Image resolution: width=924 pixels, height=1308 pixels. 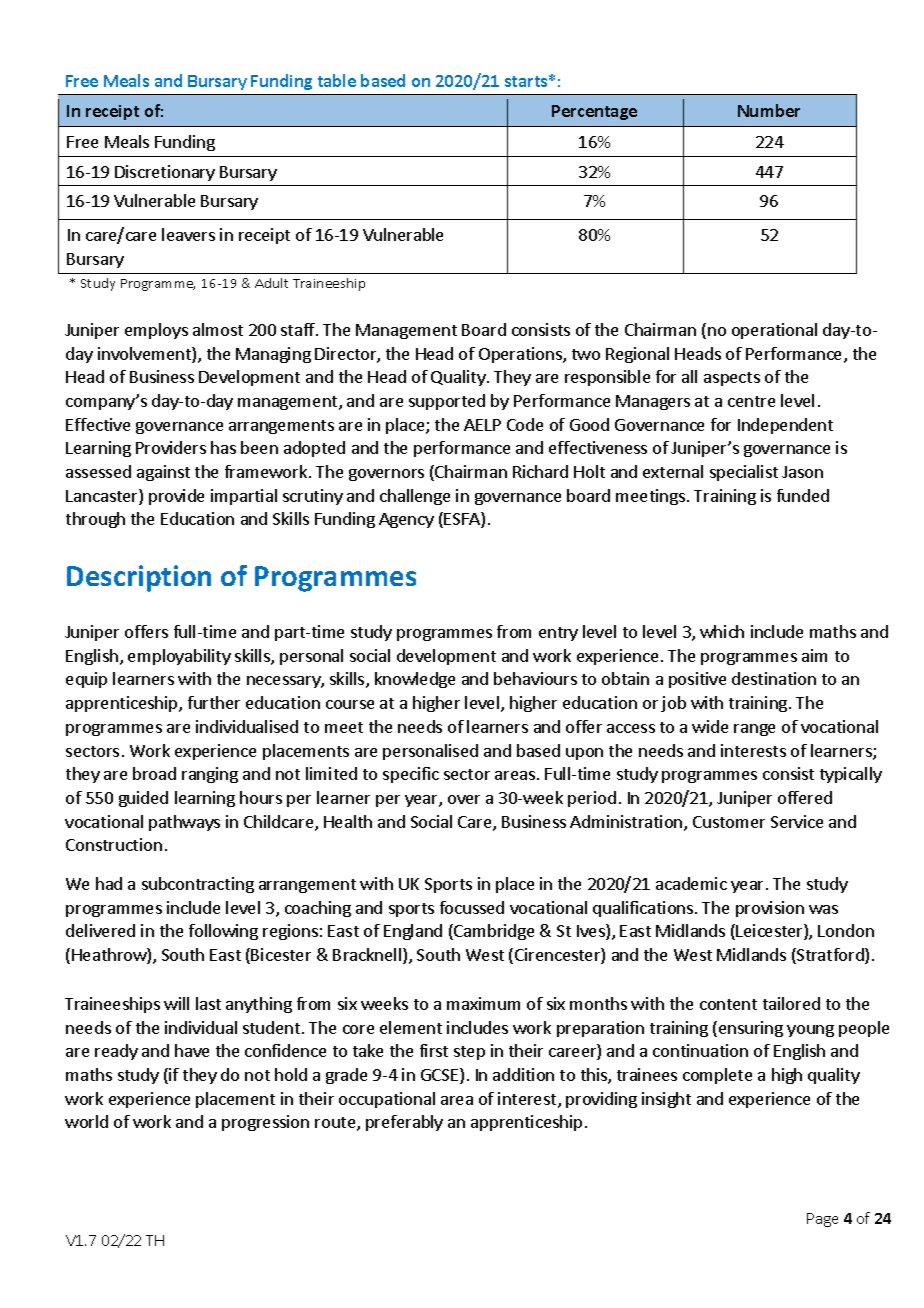 What do you see at coordinates (165, 173) in the image?
I see `Discretionary` at bounding box center [165, 173].
